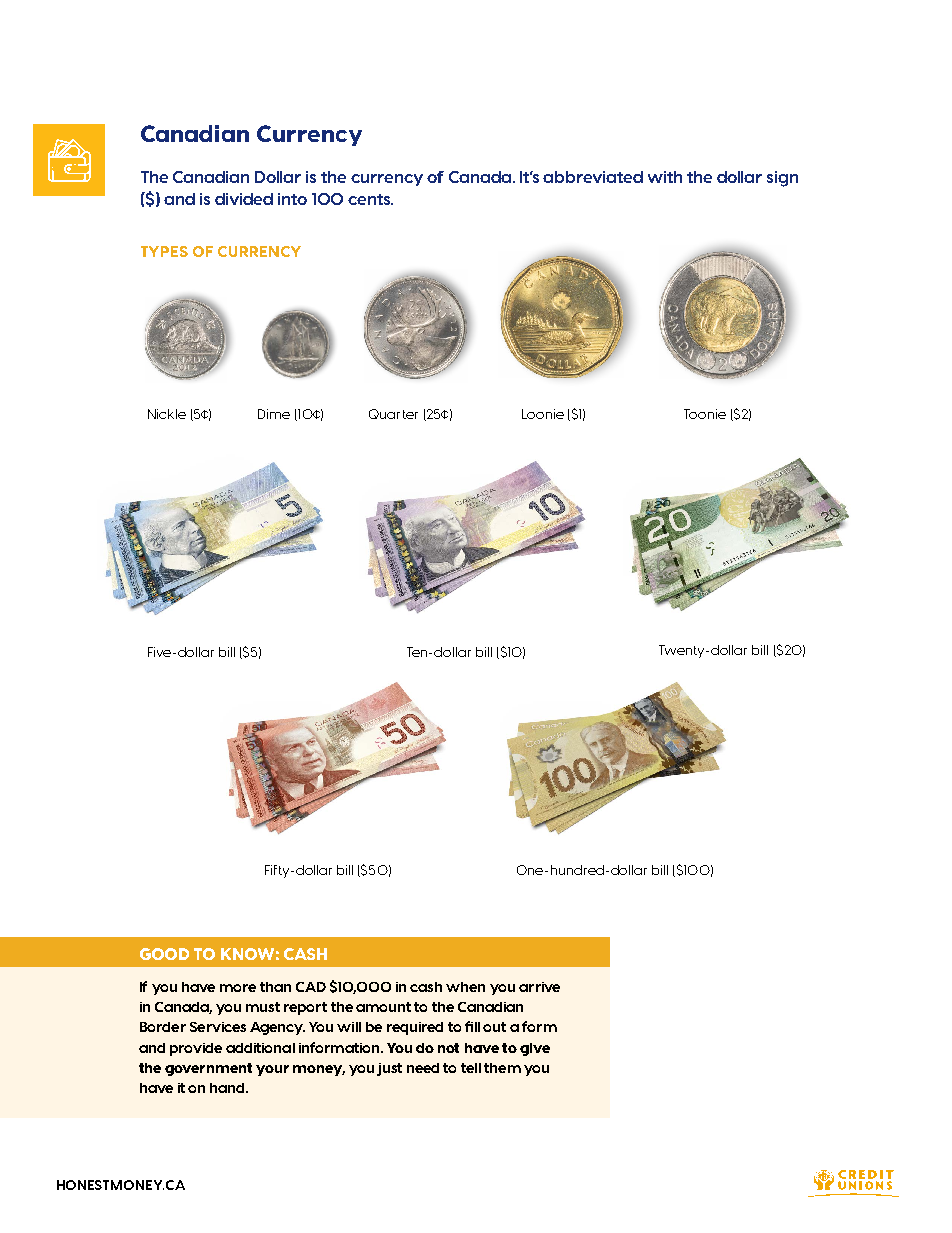  I want to click on amount, so click(383, 1007).
